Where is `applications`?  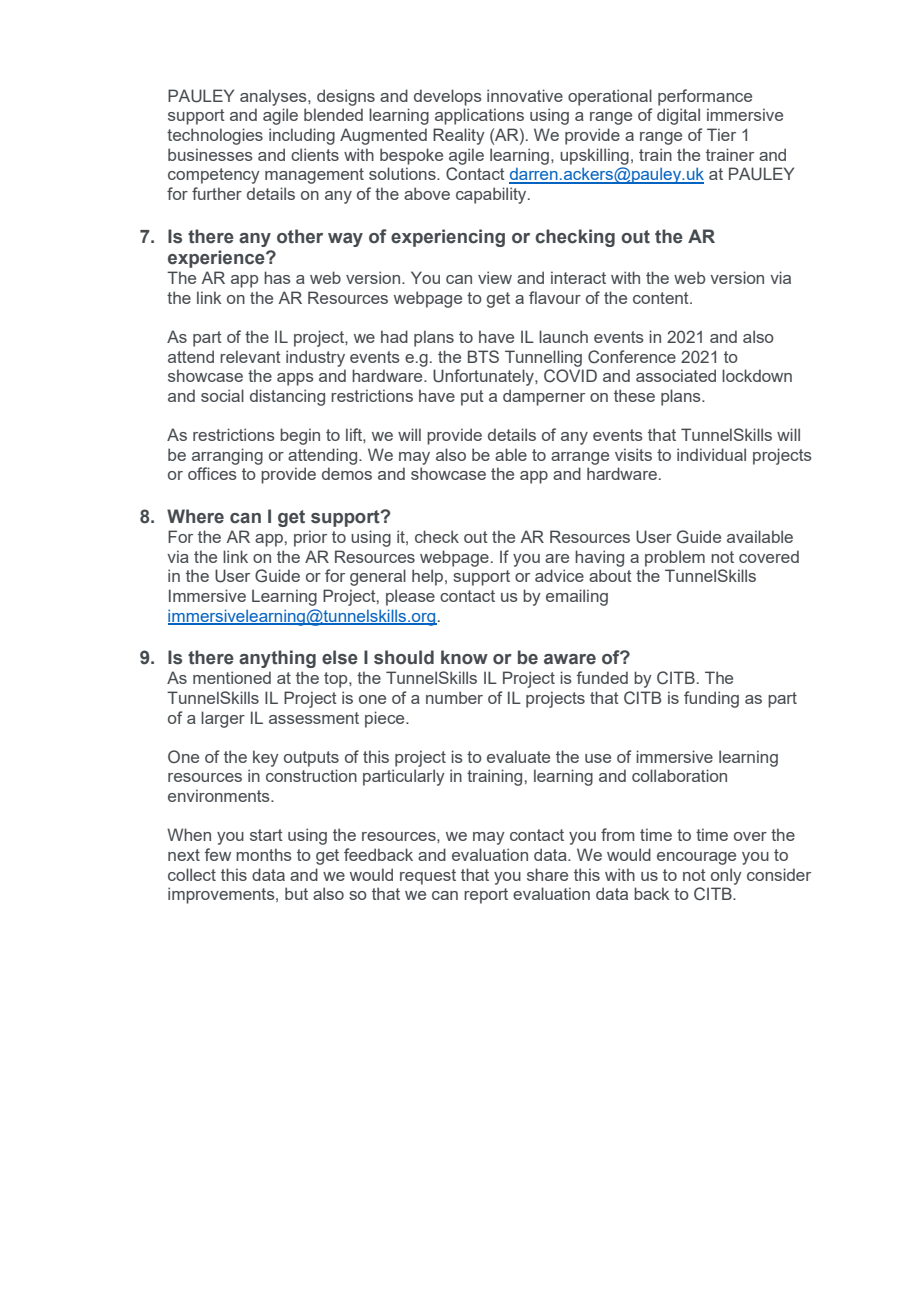 applications is located at coordinates (479, 116).
